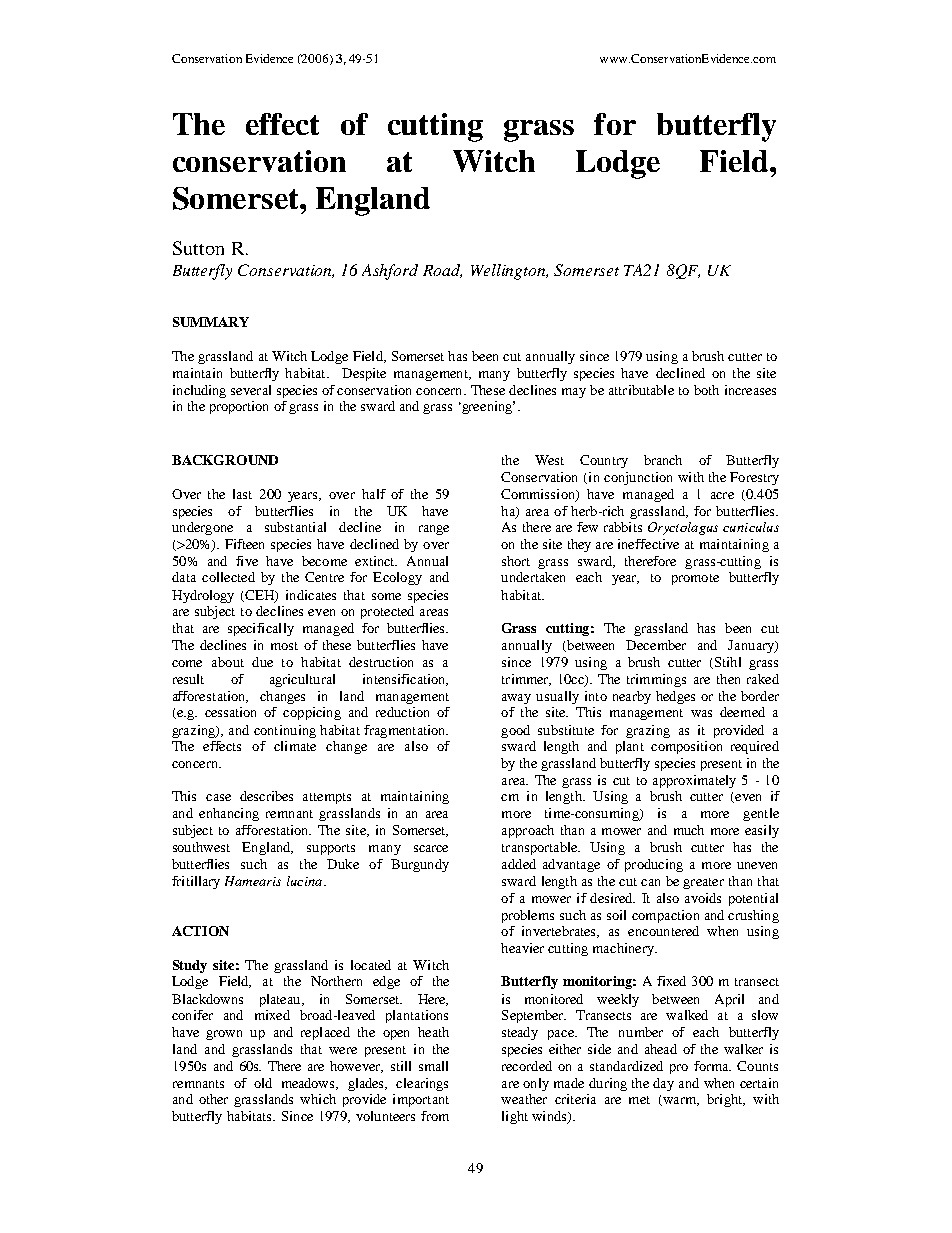 This screenshot has height=1233, width=952. What do you see at coordinates (524, 1099) in the screenshot?
I see `weather` at bounding box center [524, 1099].
